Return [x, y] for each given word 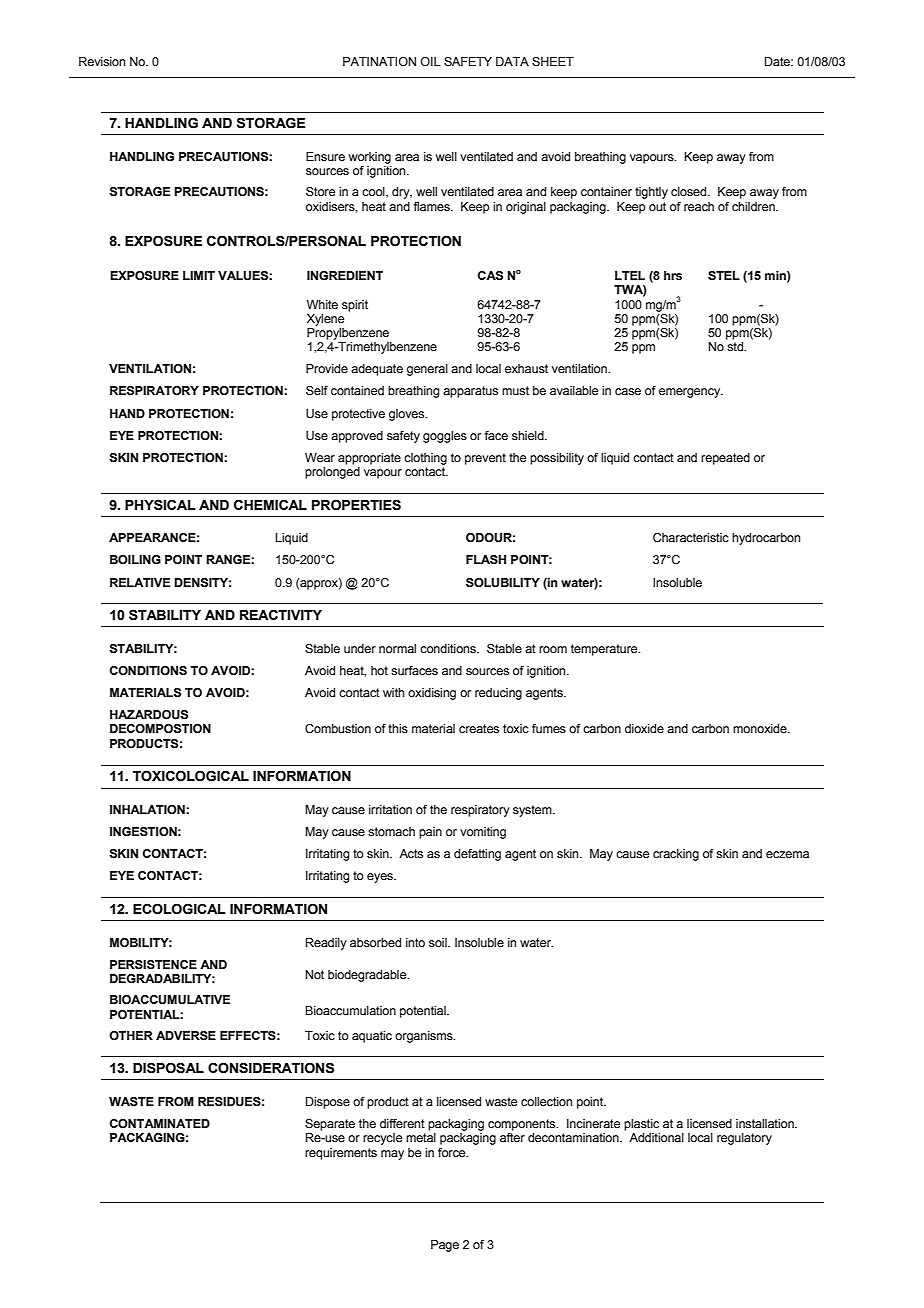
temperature [605, 650]
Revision [102, 61]
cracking [676, 855]
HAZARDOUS [149, 715]
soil [439, 942]
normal [397, 648]
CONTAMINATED [160, 1123]
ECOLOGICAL [179, 909]
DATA [512, 61]
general [427, 370]
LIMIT [199, 275]
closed [690, 191]
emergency [691, 393]
